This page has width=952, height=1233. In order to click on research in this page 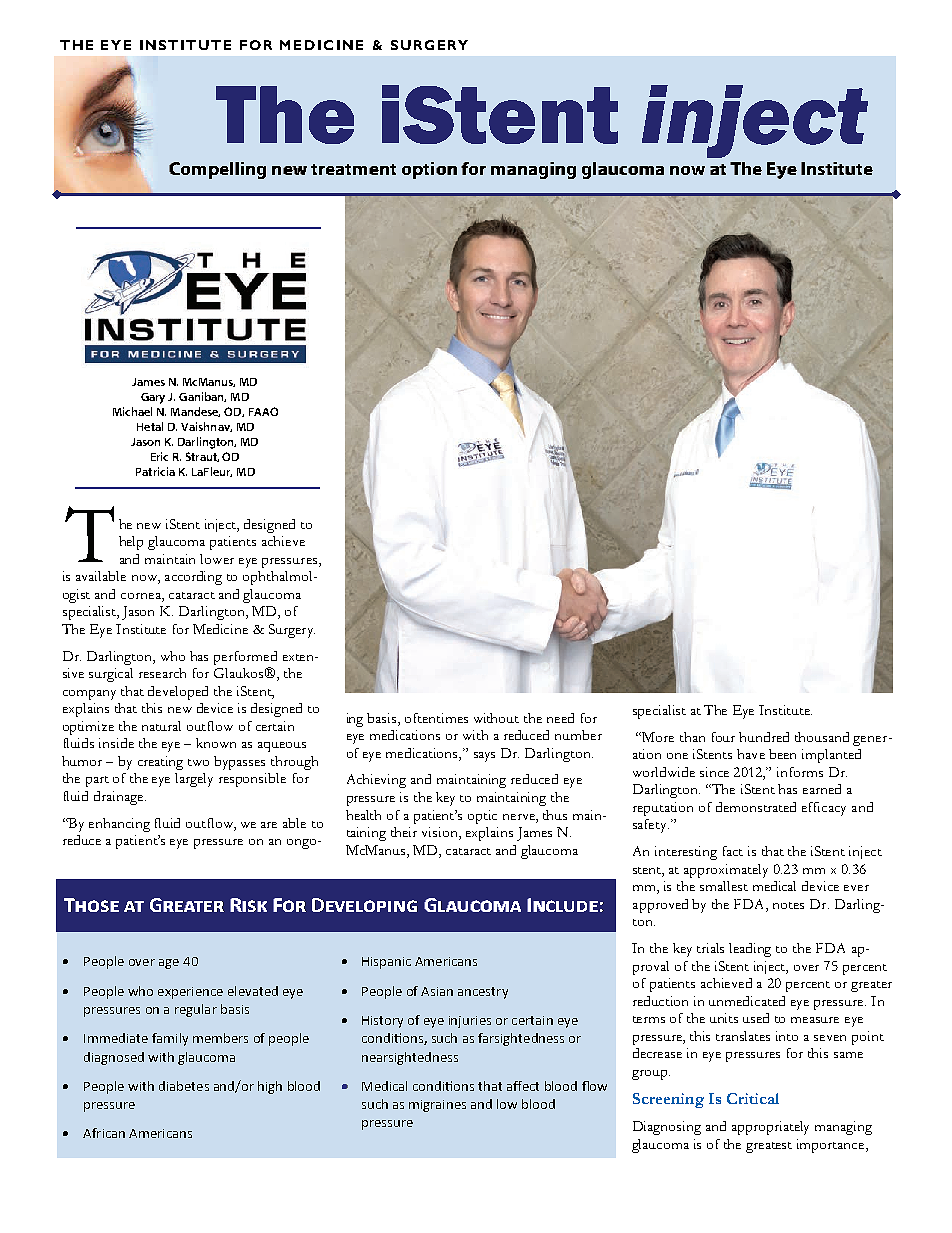, I will do `click(162, 673)`.
